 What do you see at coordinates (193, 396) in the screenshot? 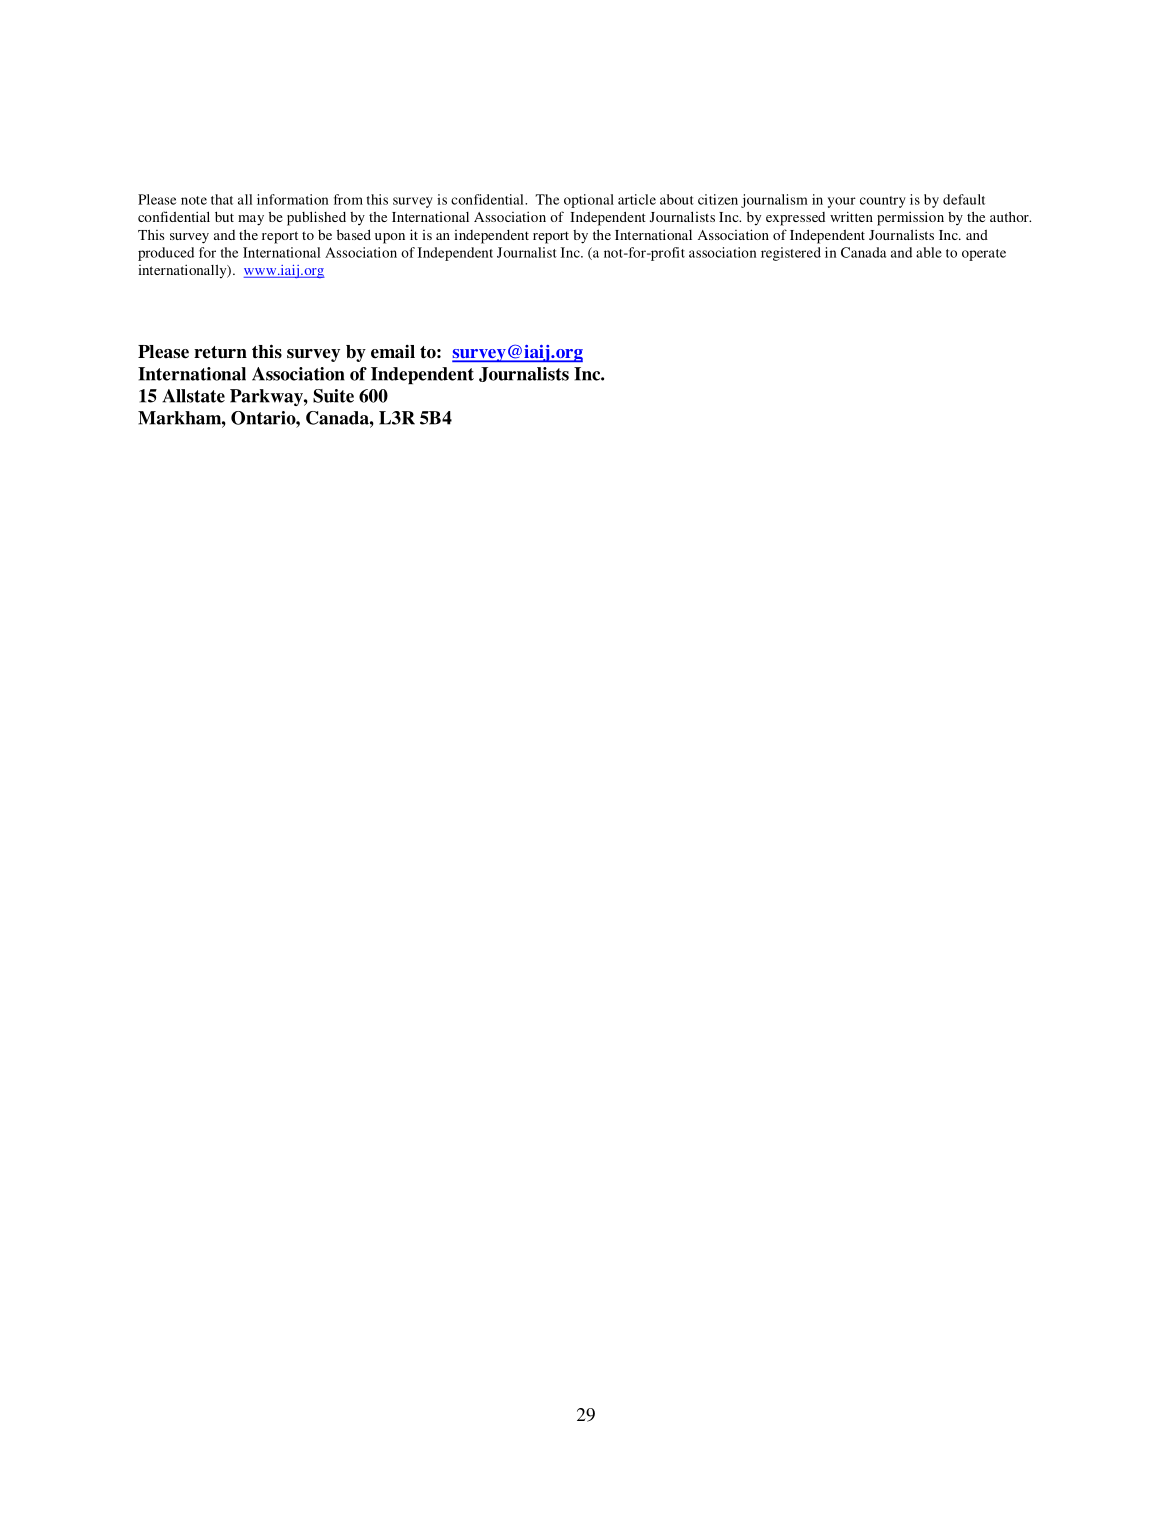
I see `Allstate` at bounding box center [193, 396].
